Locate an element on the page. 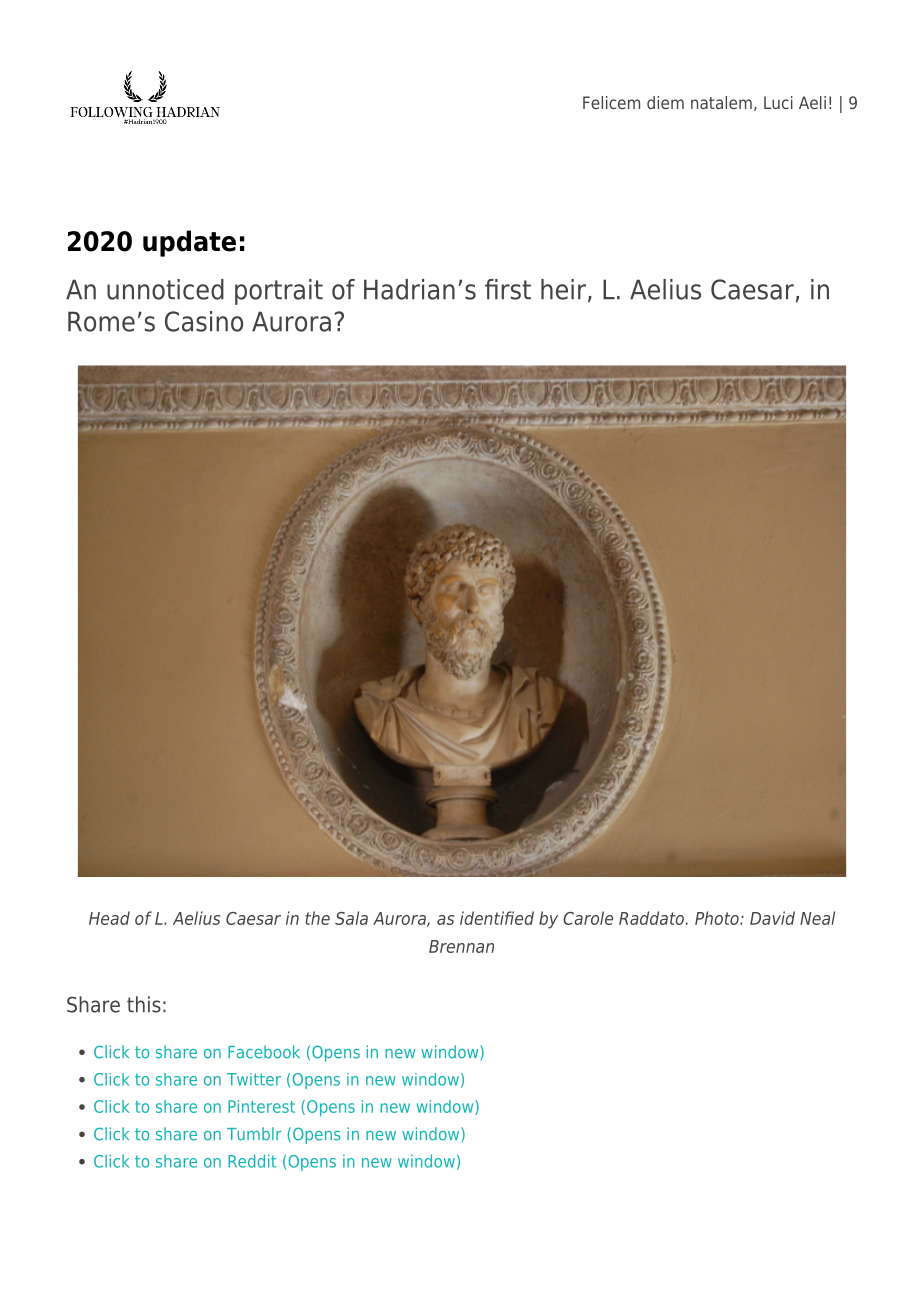  Luci is located at coordinates (778, 102).
